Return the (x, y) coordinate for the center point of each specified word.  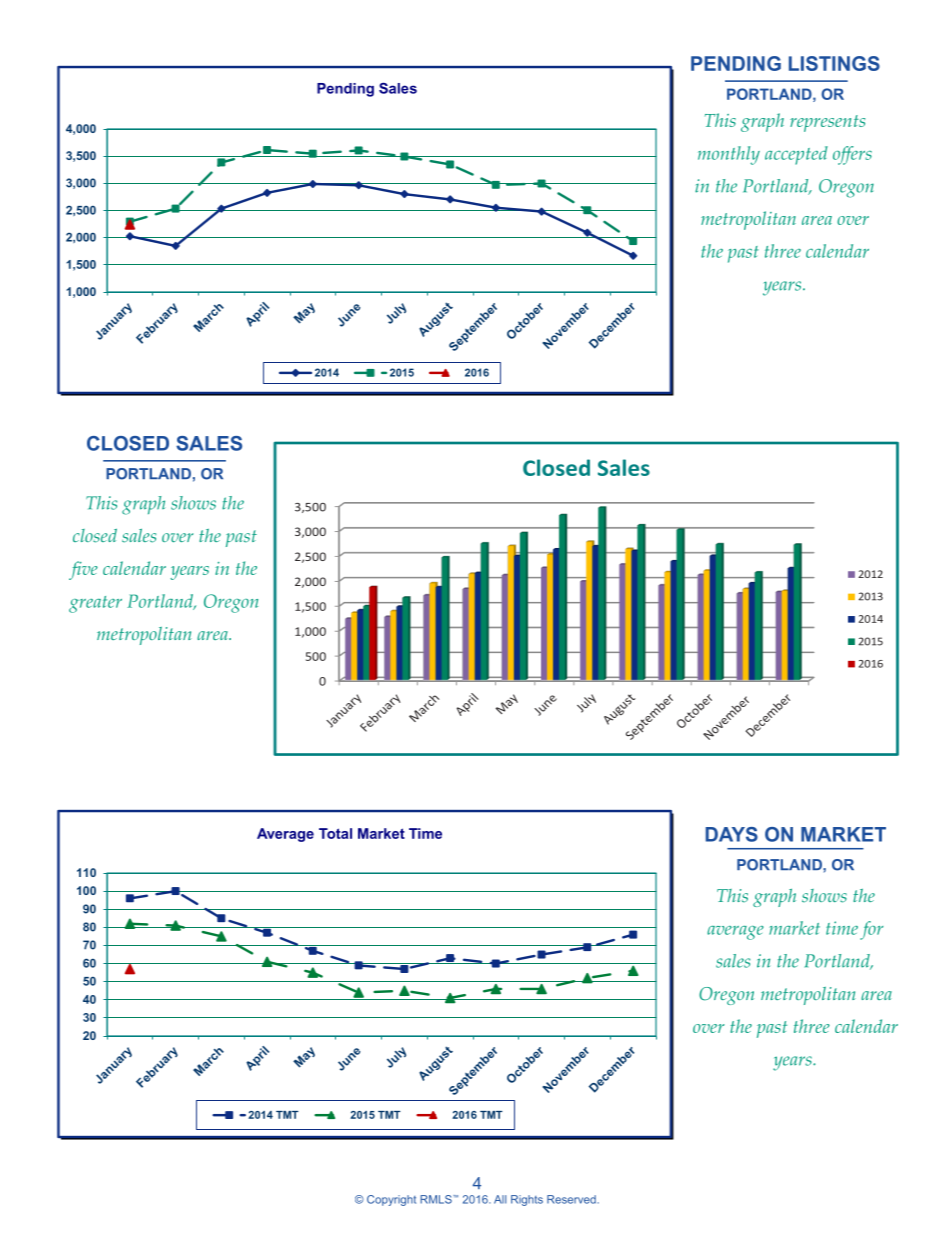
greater (95, 604)
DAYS (732, 834)
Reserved (572, 1199)
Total (335, 833)
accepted (796, 155)
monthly (729, 155)
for (871, 930)
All (500, 1199)
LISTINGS (834, 63)
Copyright (391, 1200)
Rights (527, 1200)
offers (852, 155)
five (83, 570)
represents (827, 123)
